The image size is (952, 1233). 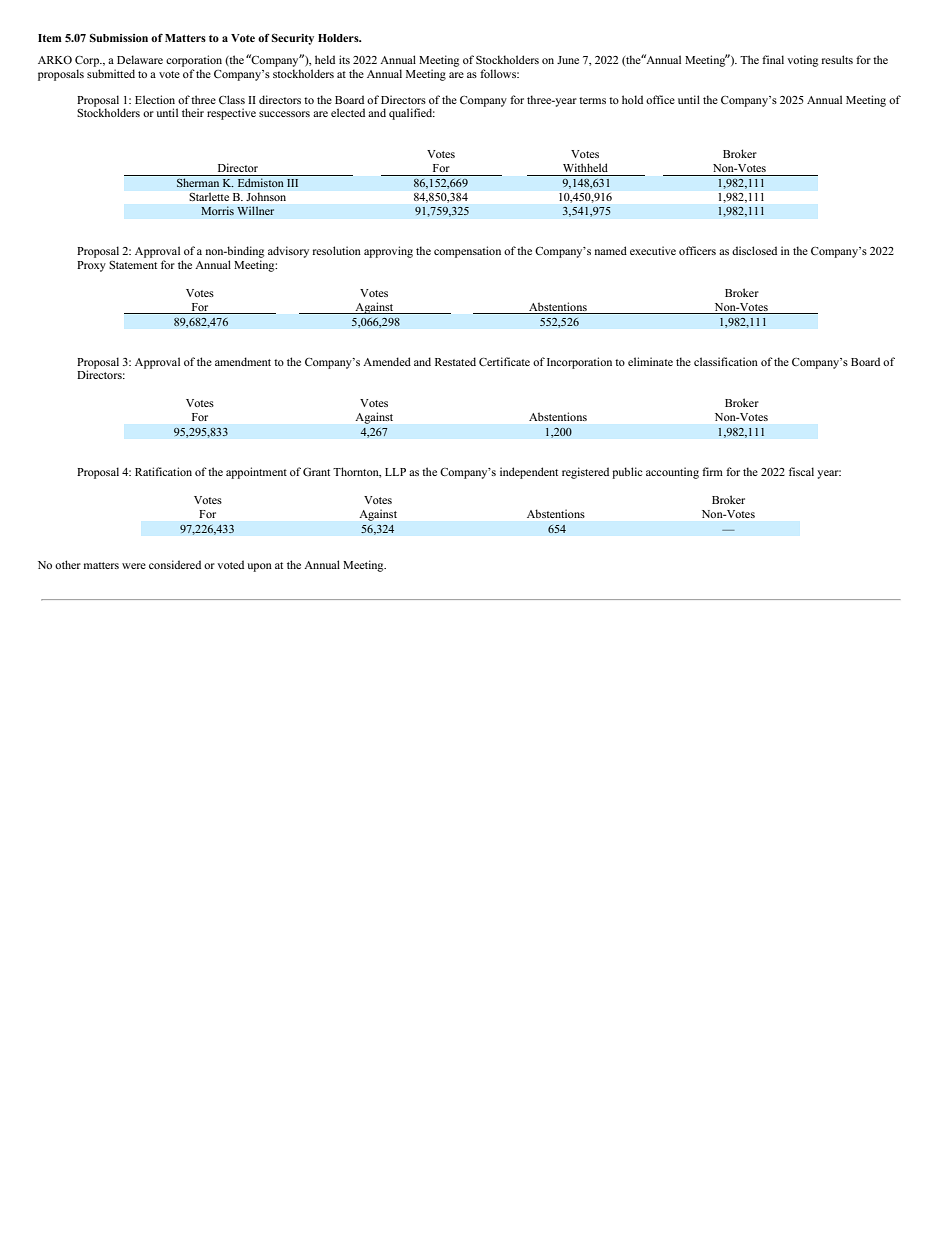 I want to click on Morris, so click(x=217, y=211).
